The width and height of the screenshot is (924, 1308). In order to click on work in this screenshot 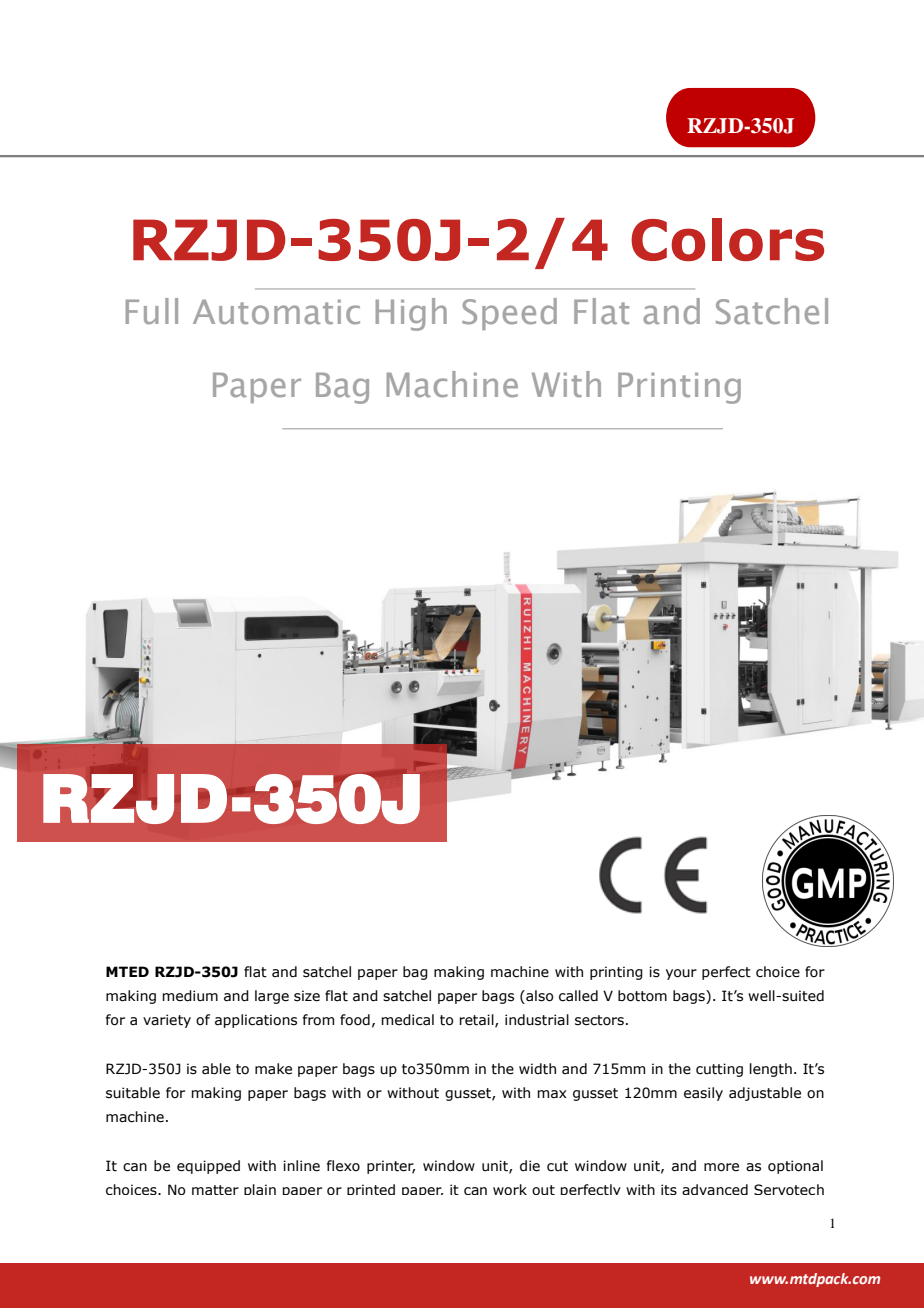, I will do `click(510, 1189)`.
